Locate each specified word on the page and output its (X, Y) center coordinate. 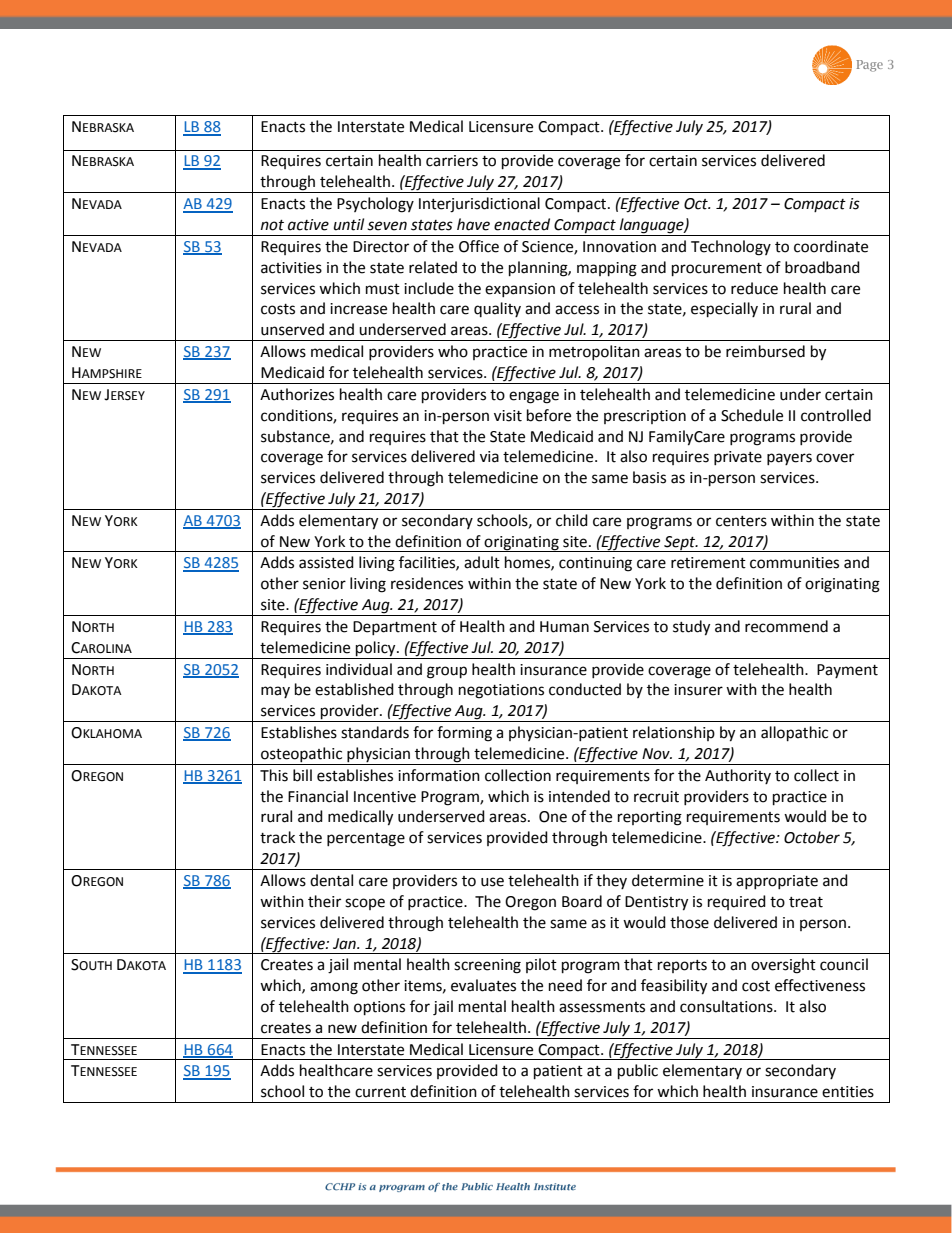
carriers (452, 161)
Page (870, 66)
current (380, 1092)
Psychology (375, 205)
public (638, 1072)
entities (848, 1092)
